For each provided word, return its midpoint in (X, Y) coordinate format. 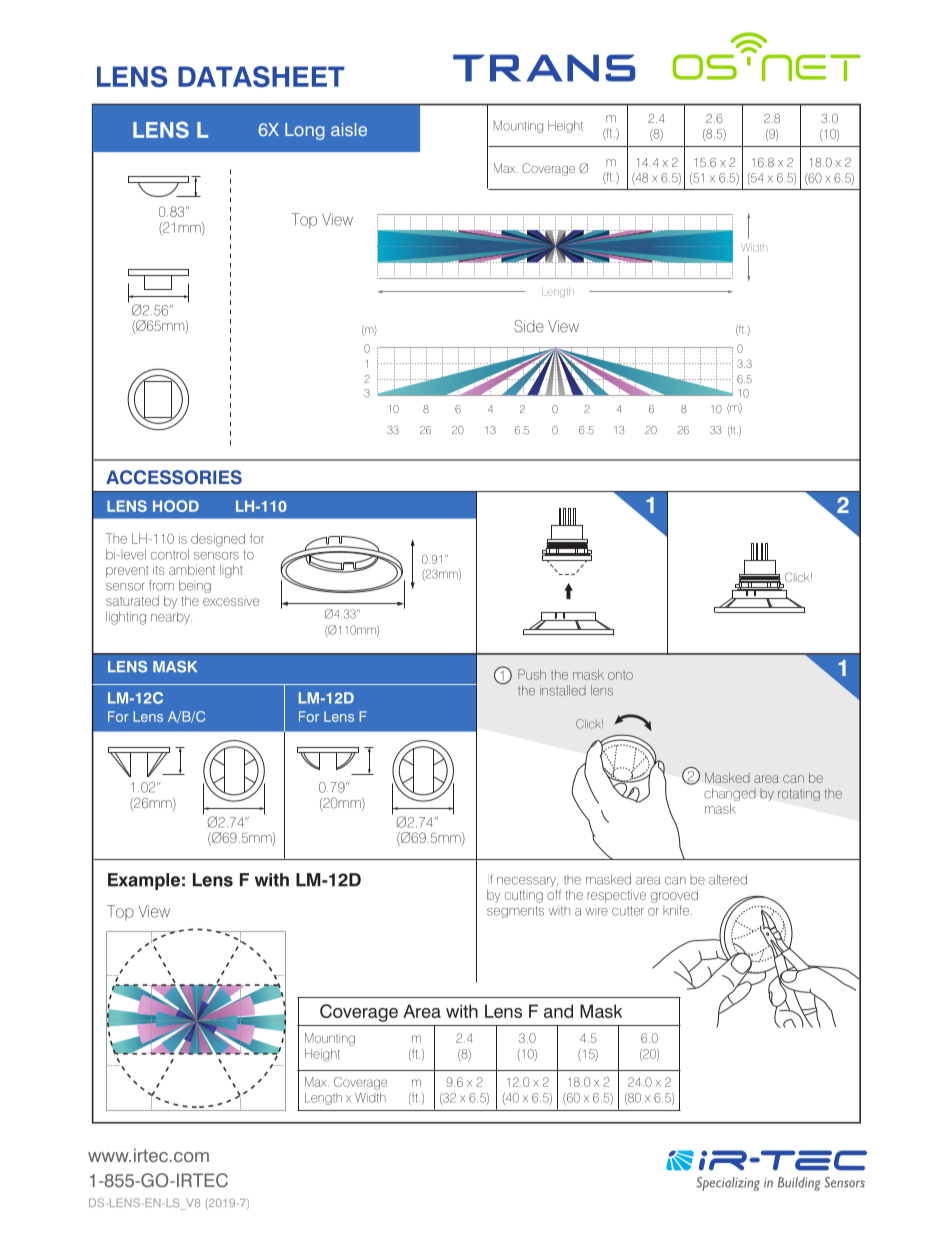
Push (532, 674)
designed (218, 540)
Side (529, 326)
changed (730, 794)
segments (515, 912)
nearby (171, 618)
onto (620, 675)
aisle (349, 129)
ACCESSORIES (174, 477)
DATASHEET (261, 77)
